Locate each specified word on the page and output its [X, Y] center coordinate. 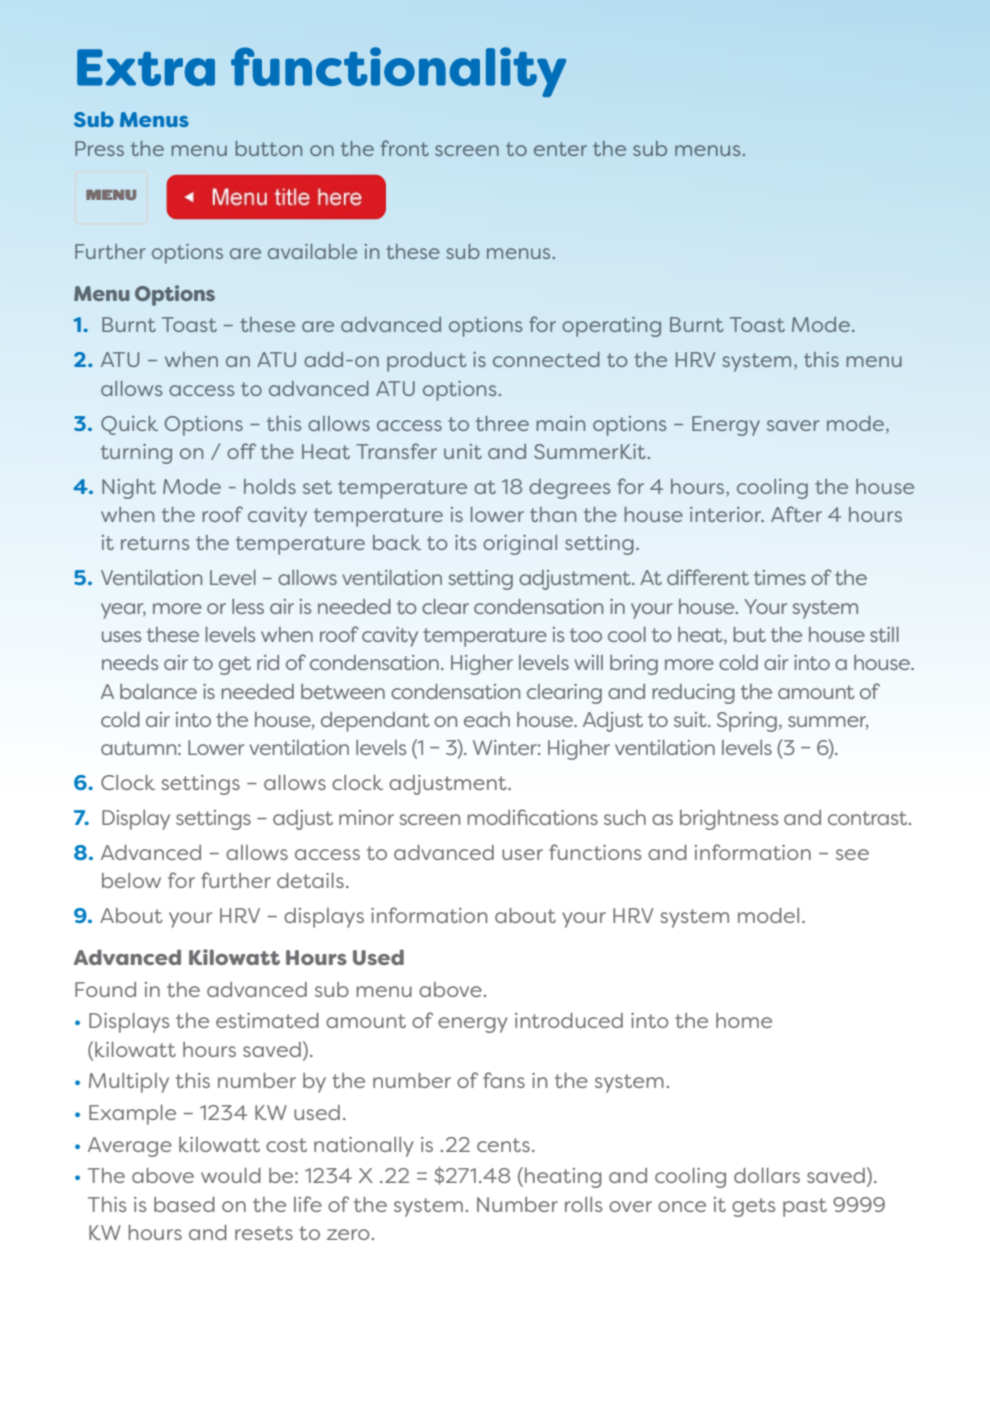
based [184, 1204]
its [465, 542]
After [796, 514]
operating [611, 327]
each [487, 719]
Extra [146, 67]
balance [158, 691]
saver [793, 425]
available [312, 251]
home [744, 1020]
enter [560, 149]
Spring [747, 722]
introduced [569, 1020]
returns [155, 543]
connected [546, 359]
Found [105, 989]
